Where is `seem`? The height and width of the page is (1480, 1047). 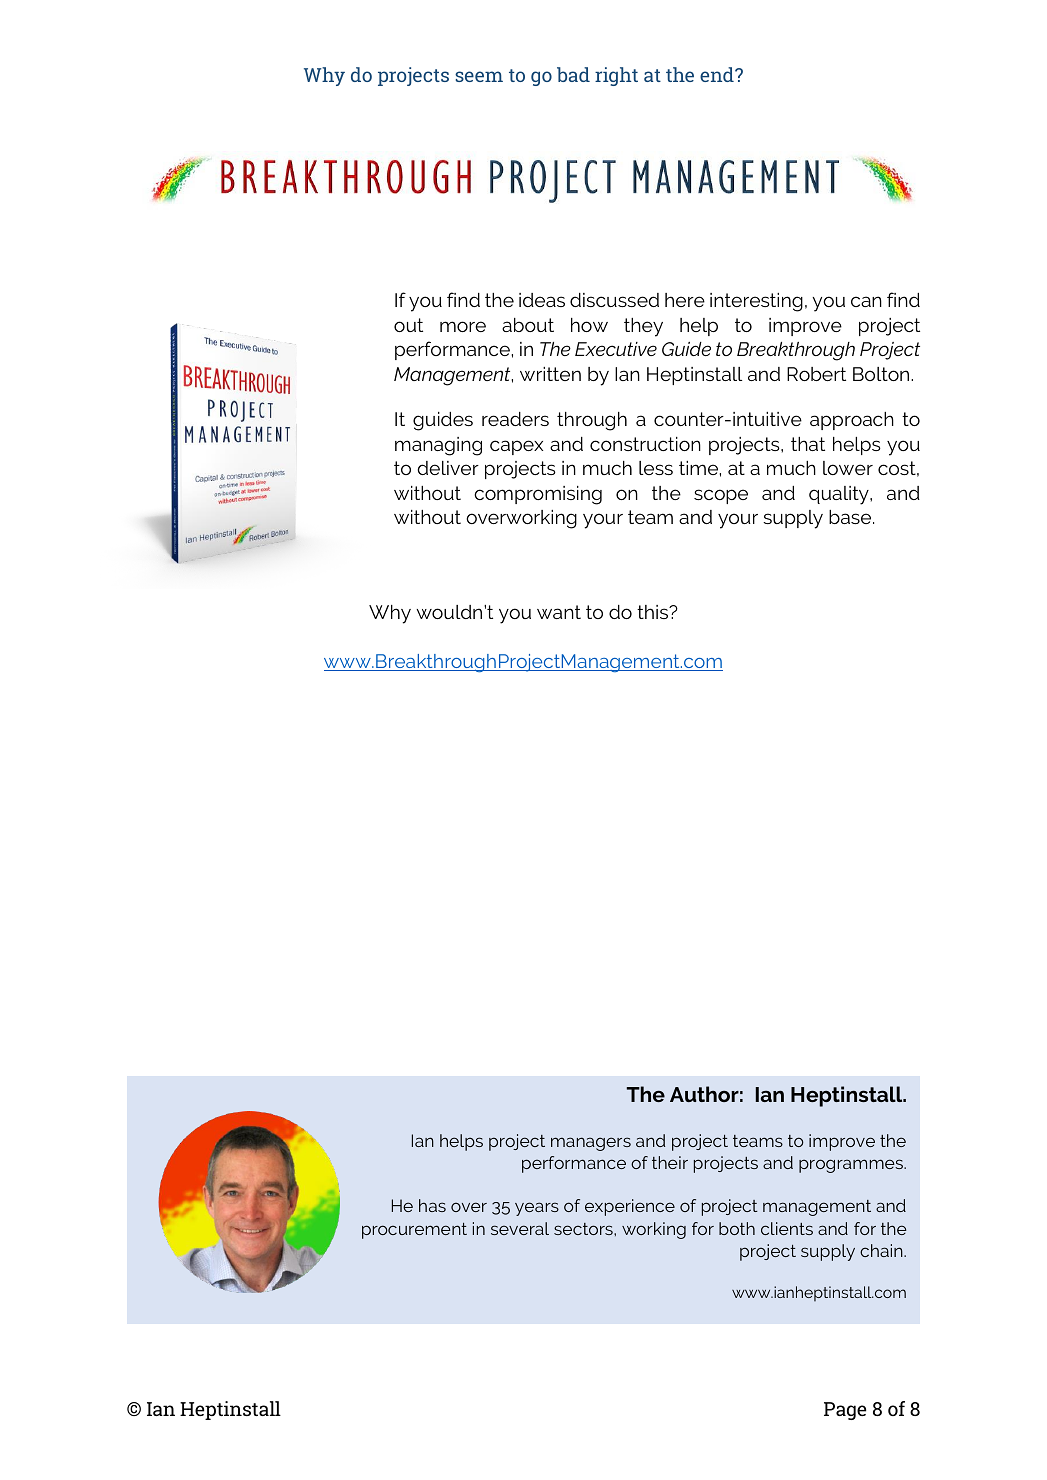
seem is located at coordinates (479, 76).
